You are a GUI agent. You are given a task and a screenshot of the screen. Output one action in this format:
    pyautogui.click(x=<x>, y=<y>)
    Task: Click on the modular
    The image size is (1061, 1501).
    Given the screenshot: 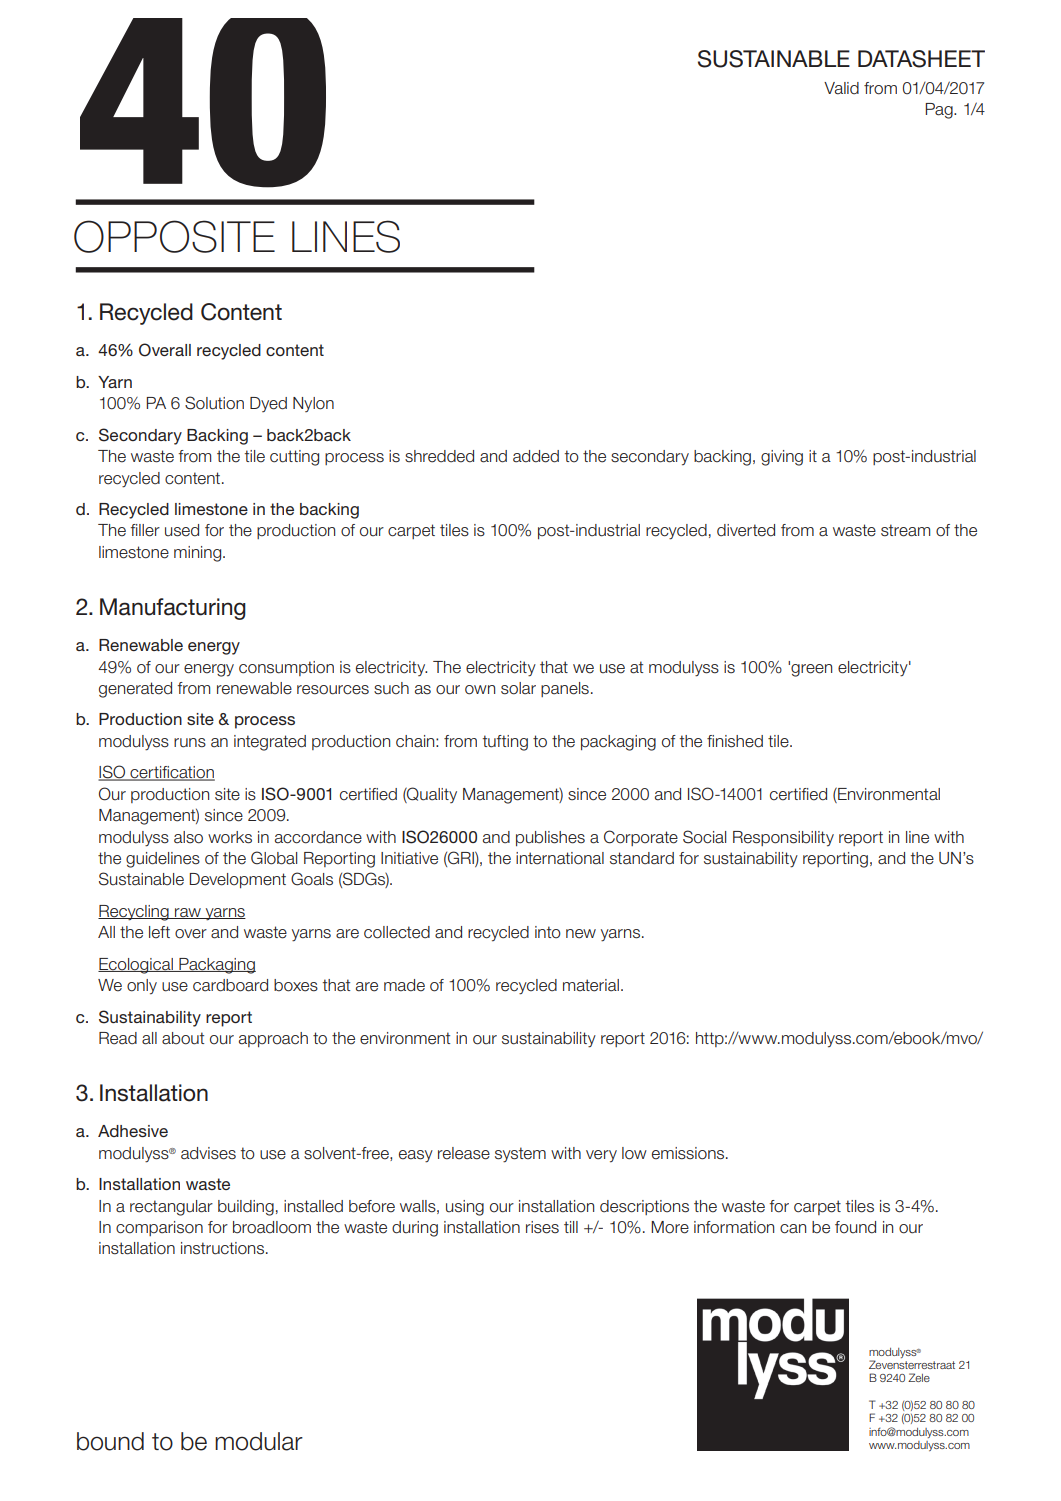 What is the action you would take?
    pyautogui.click(x=259, y=1441)
